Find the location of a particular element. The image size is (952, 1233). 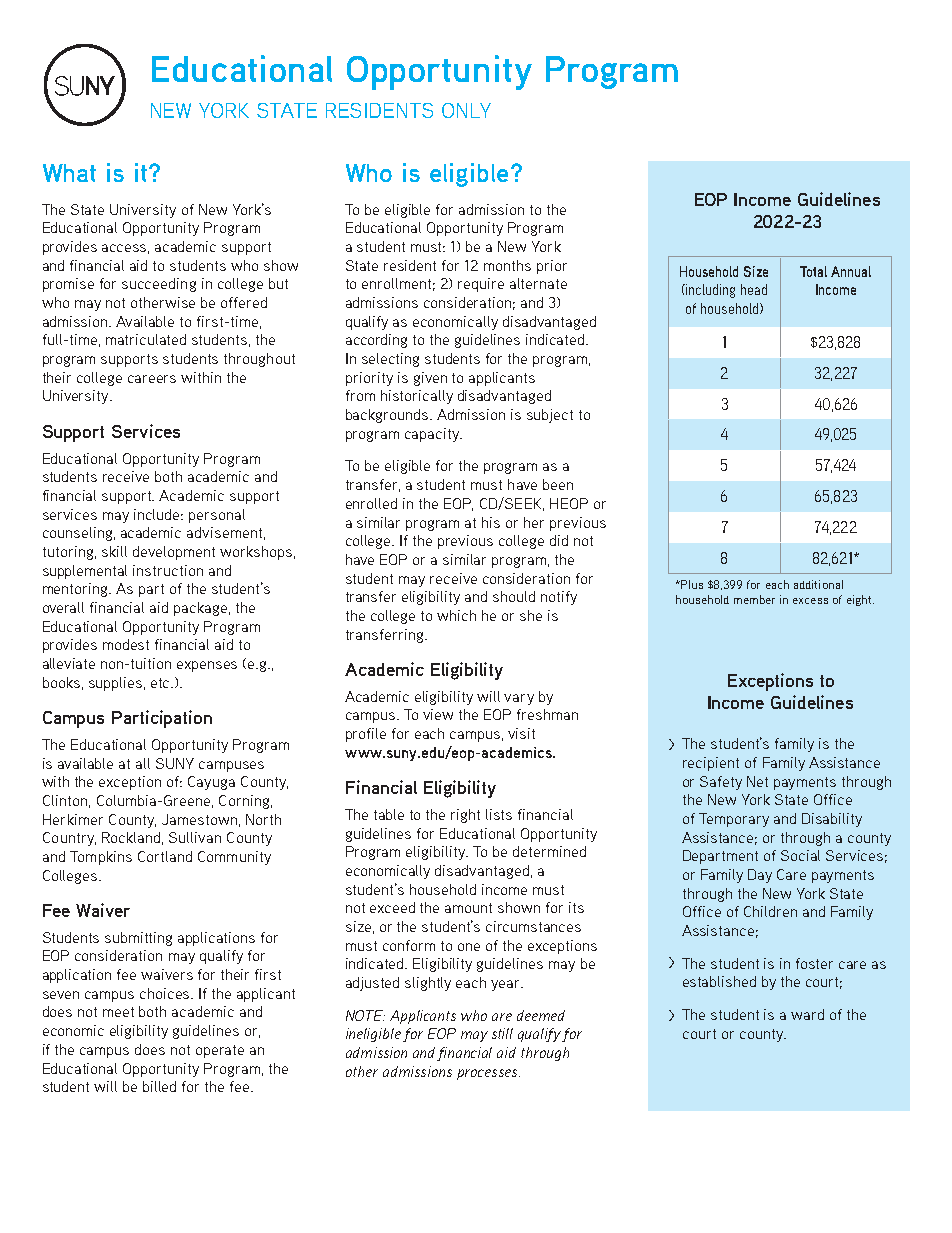

What is located at coordinates (69, 173).
